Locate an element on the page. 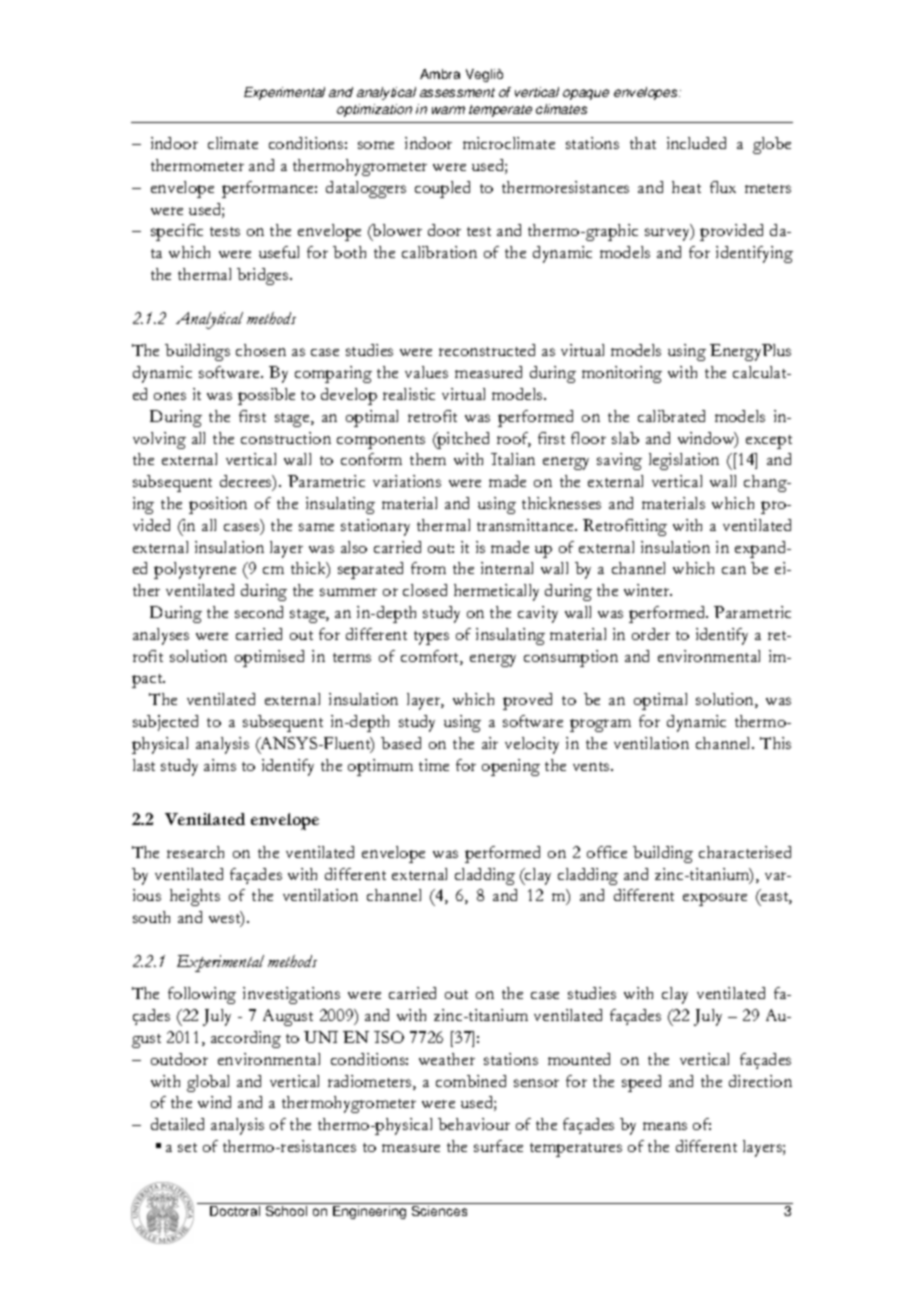 This page has width=924, height=1308. Doctoral is located at coordinates (235, 1211).
